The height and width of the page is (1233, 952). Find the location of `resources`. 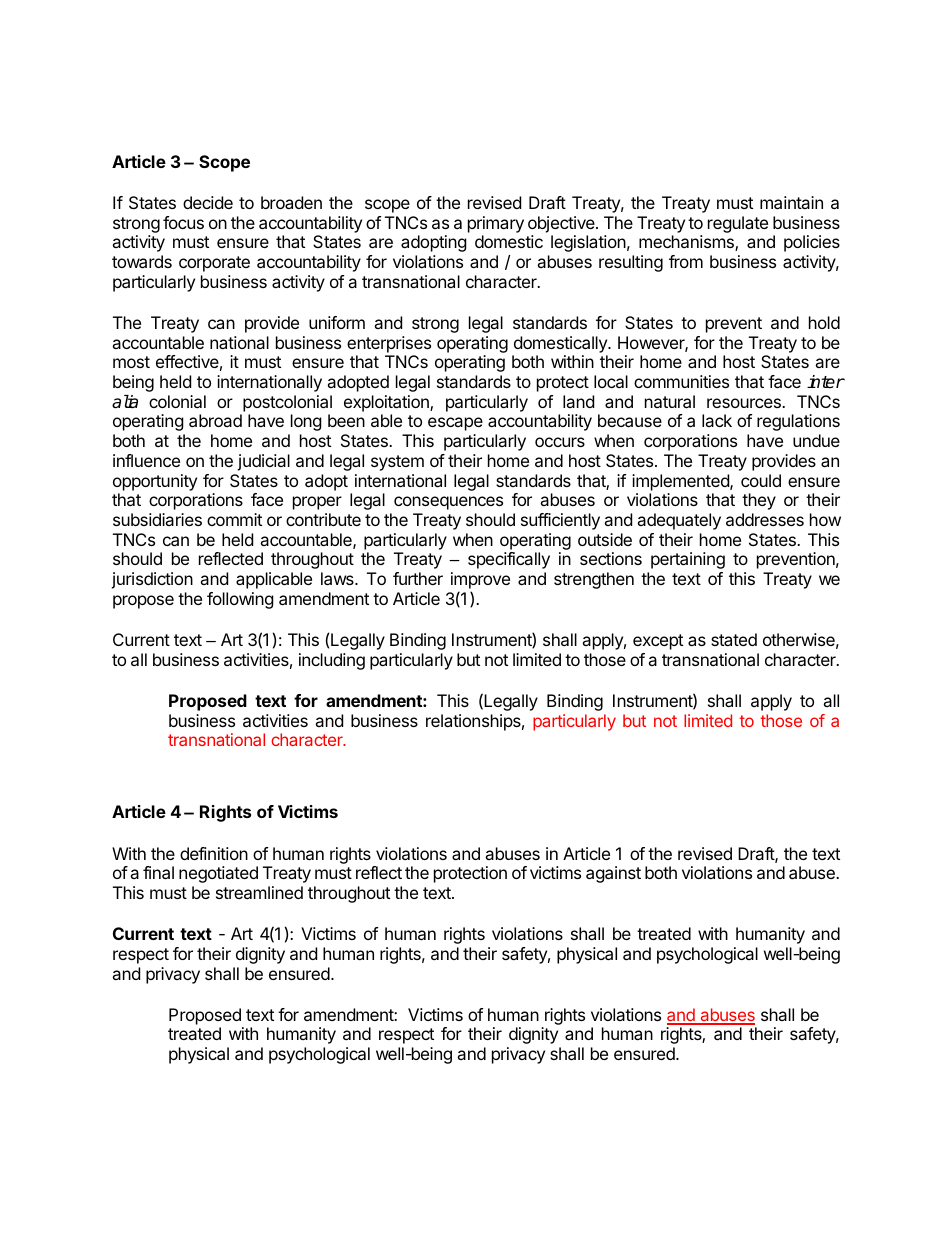

resources is located at coordinates (745, 403).
